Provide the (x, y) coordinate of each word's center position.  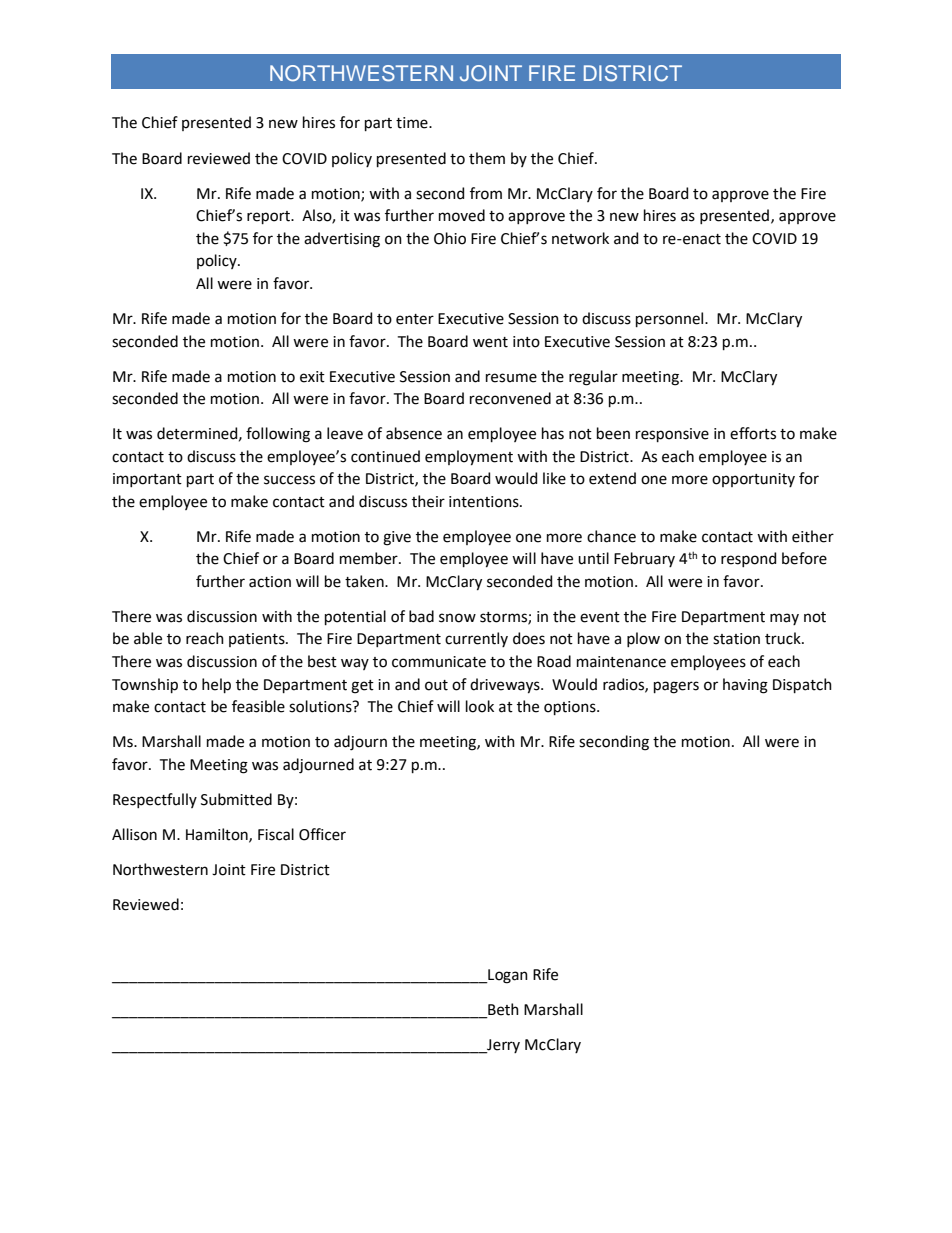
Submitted (236, 799)
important (147, 480)
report (269, 217)
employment (469, 458)
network (580, 238)
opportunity (753, 480)
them (487, 158)
